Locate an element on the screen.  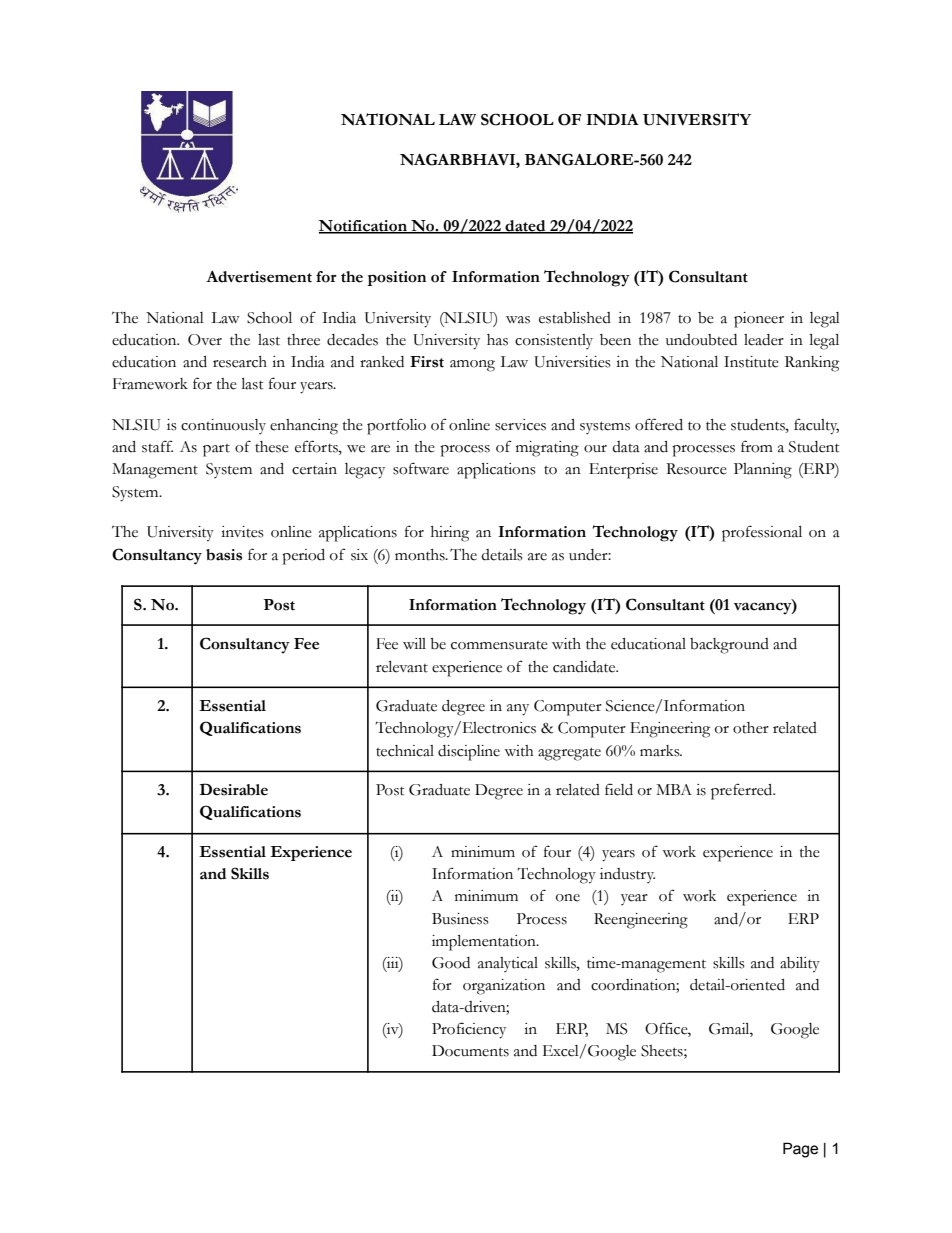
other is located at coordinates (751, 728).
